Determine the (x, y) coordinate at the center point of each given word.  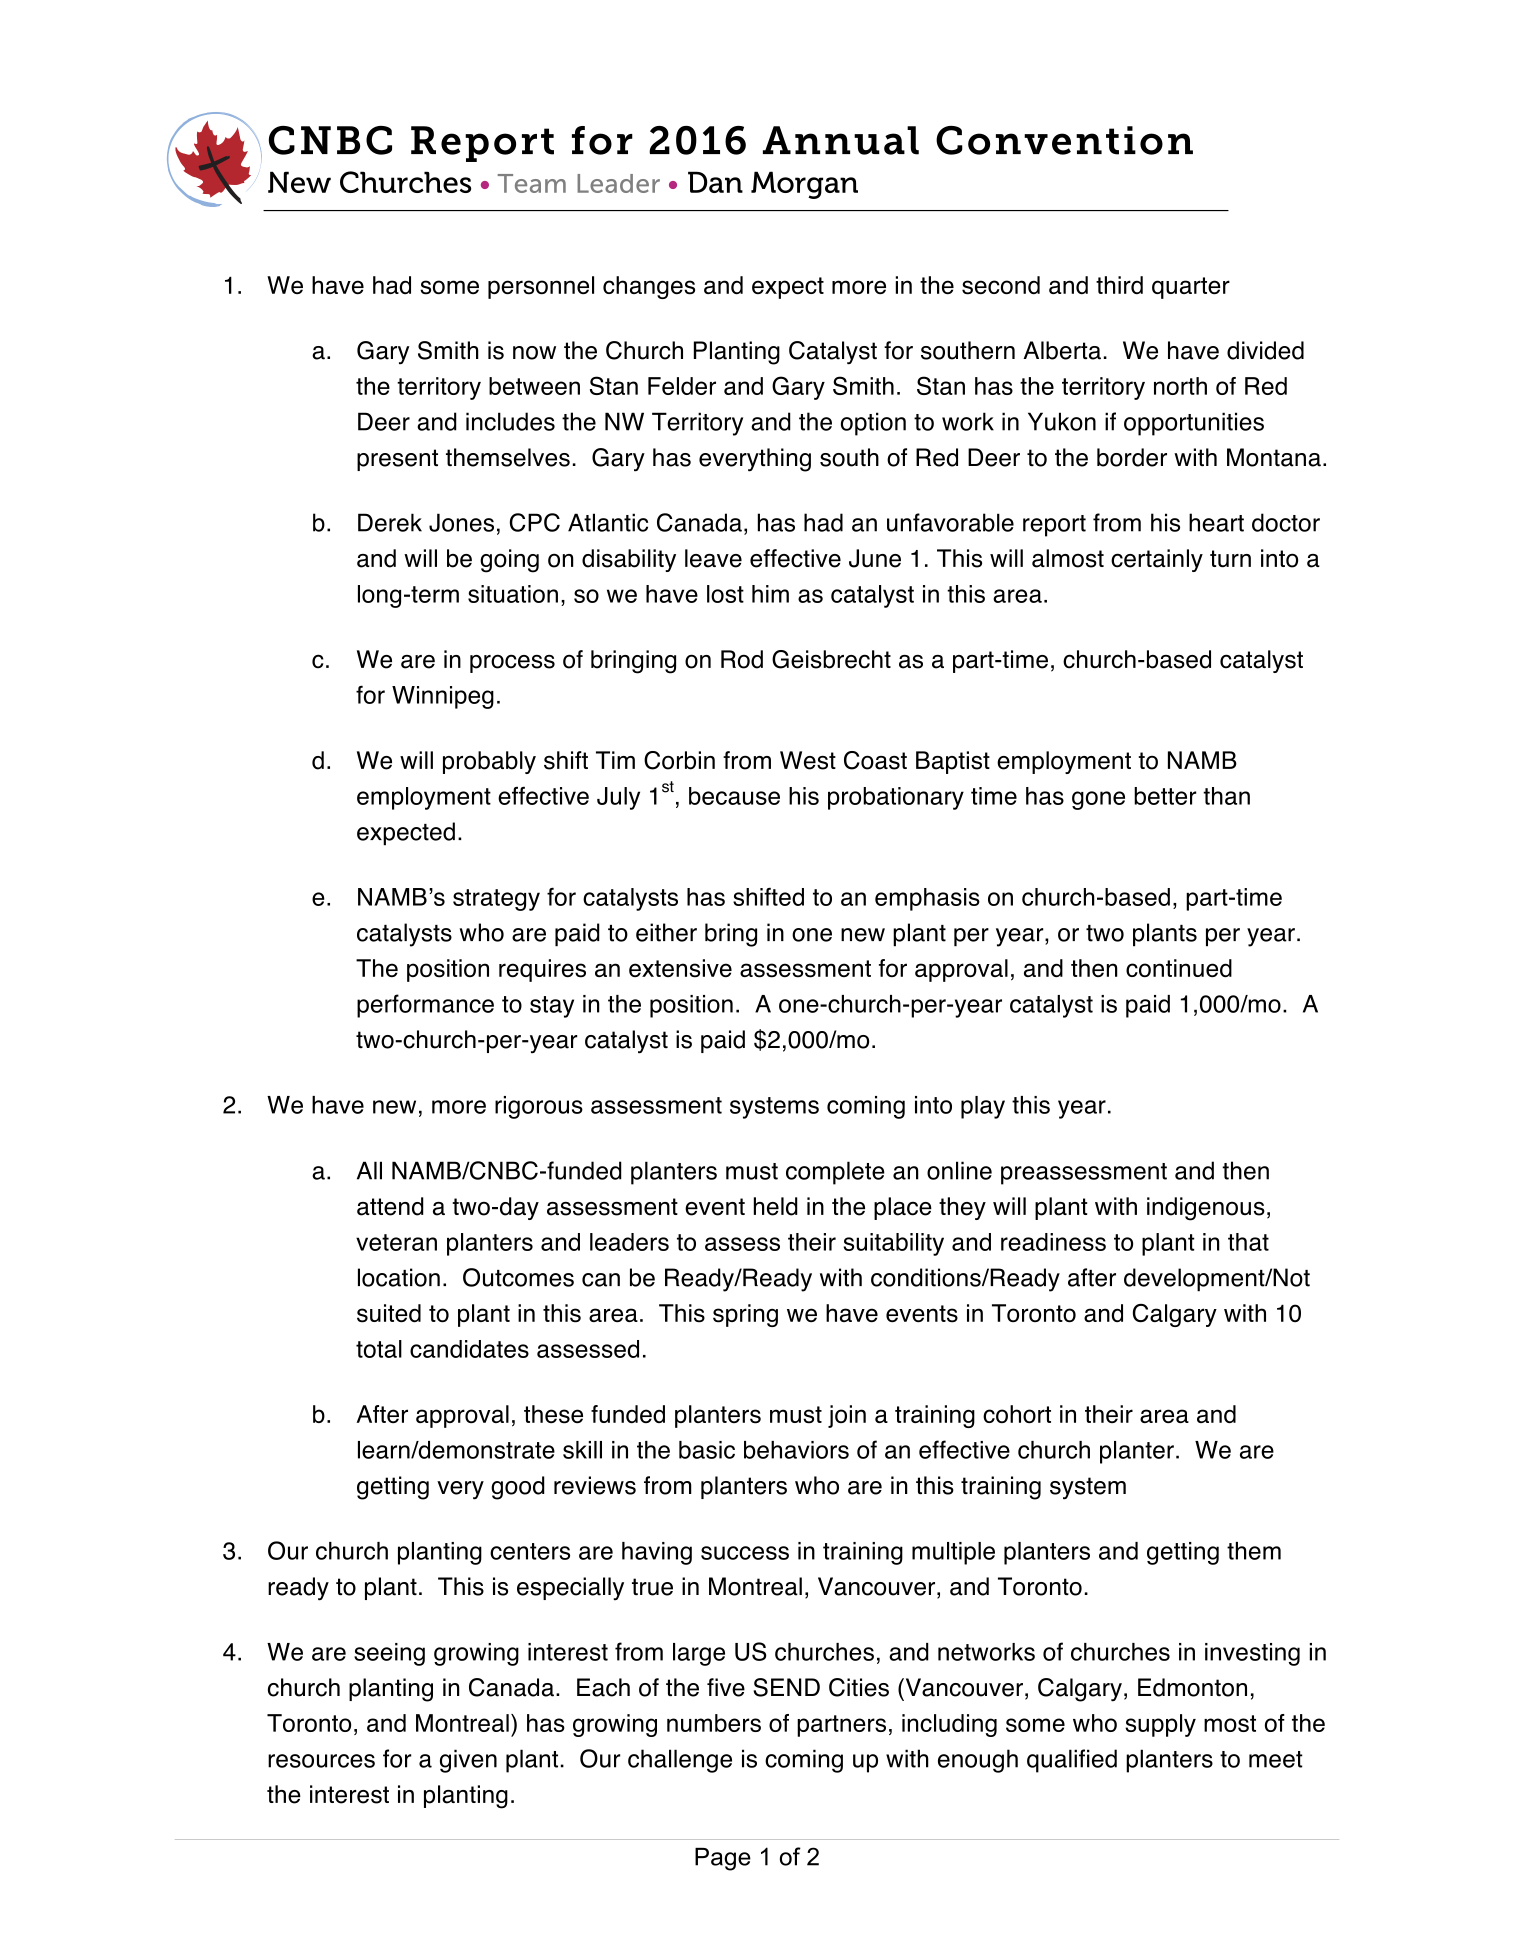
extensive (680, 968)
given (468, 1761)
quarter (1191, 288)
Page (723, 1859)
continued (1179, 968)
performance (425, 1006)
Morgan (804, 185)
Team (532, 183)
